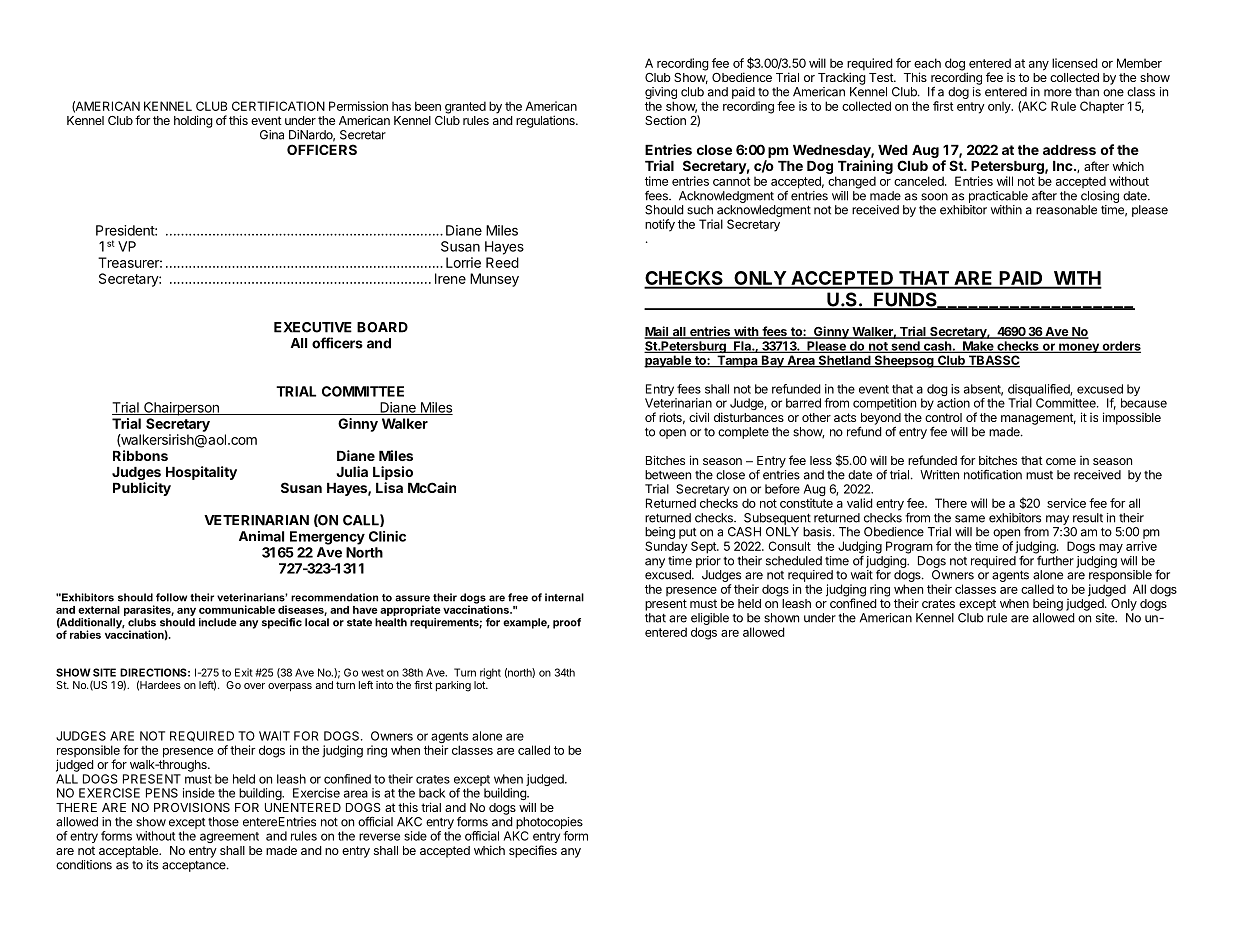 Image resolution: width=1233 pixels, height=952 pixels. I want to click on EXECUTIVE, so click(313, 327).
